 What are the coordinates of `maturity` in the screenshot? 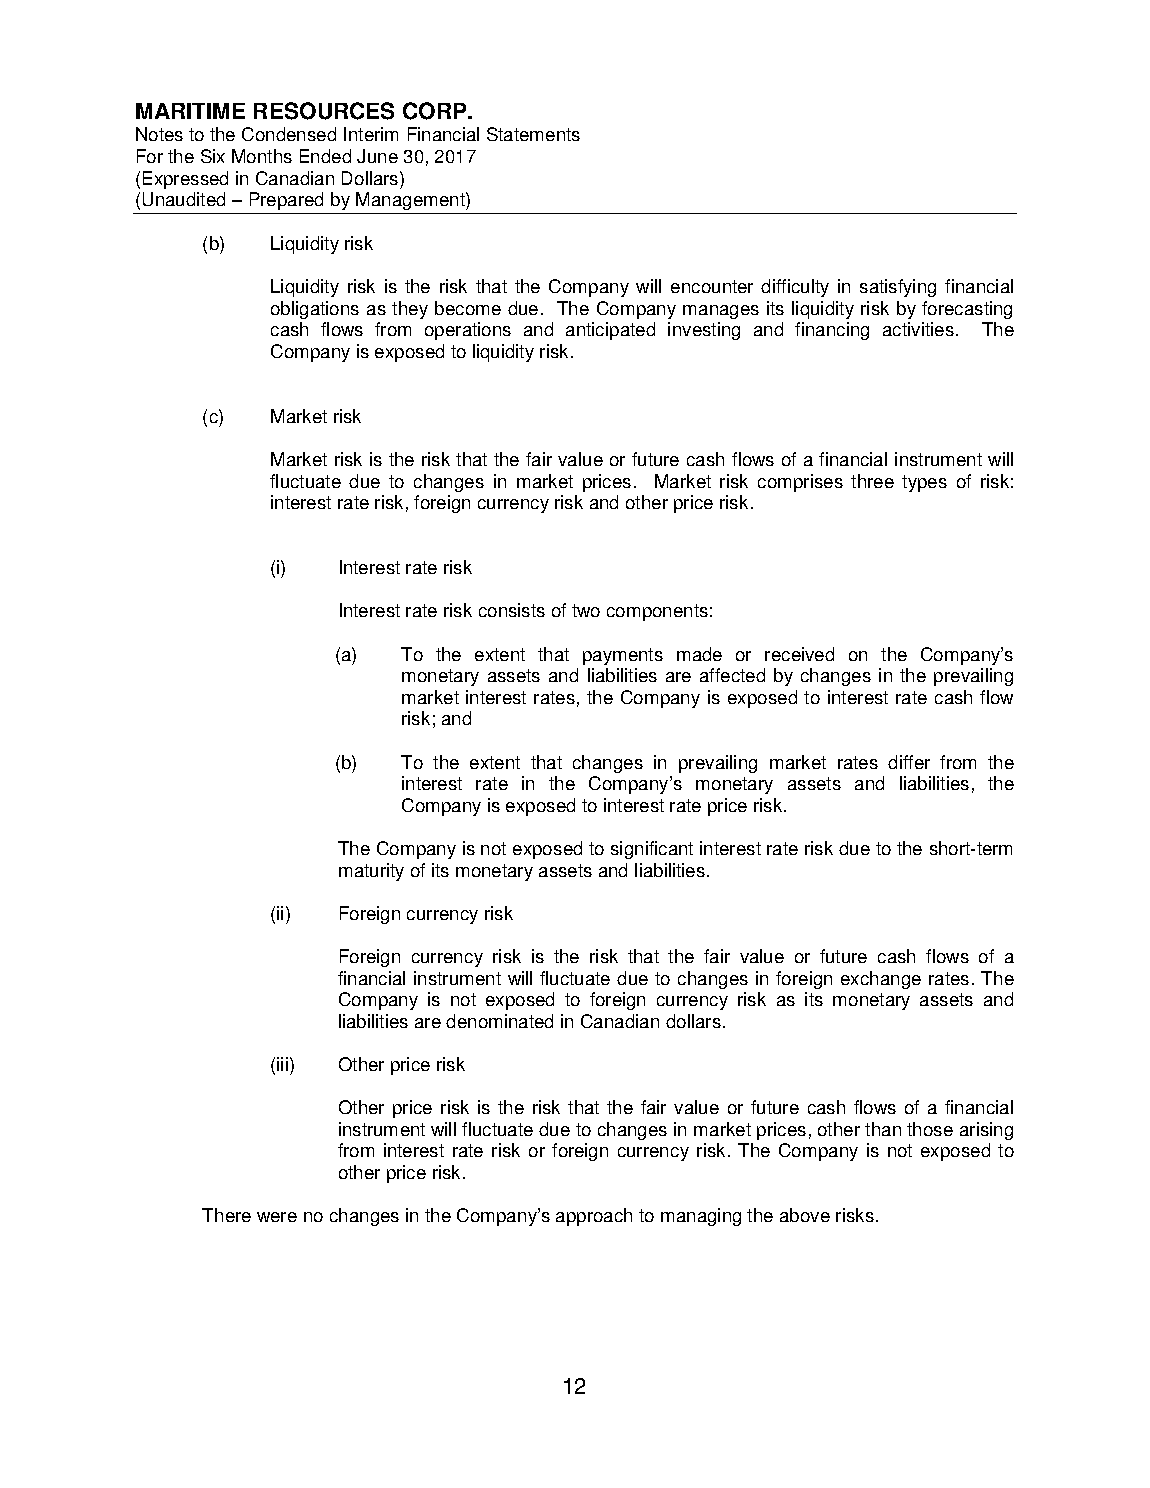 It's located at (371, 872).
